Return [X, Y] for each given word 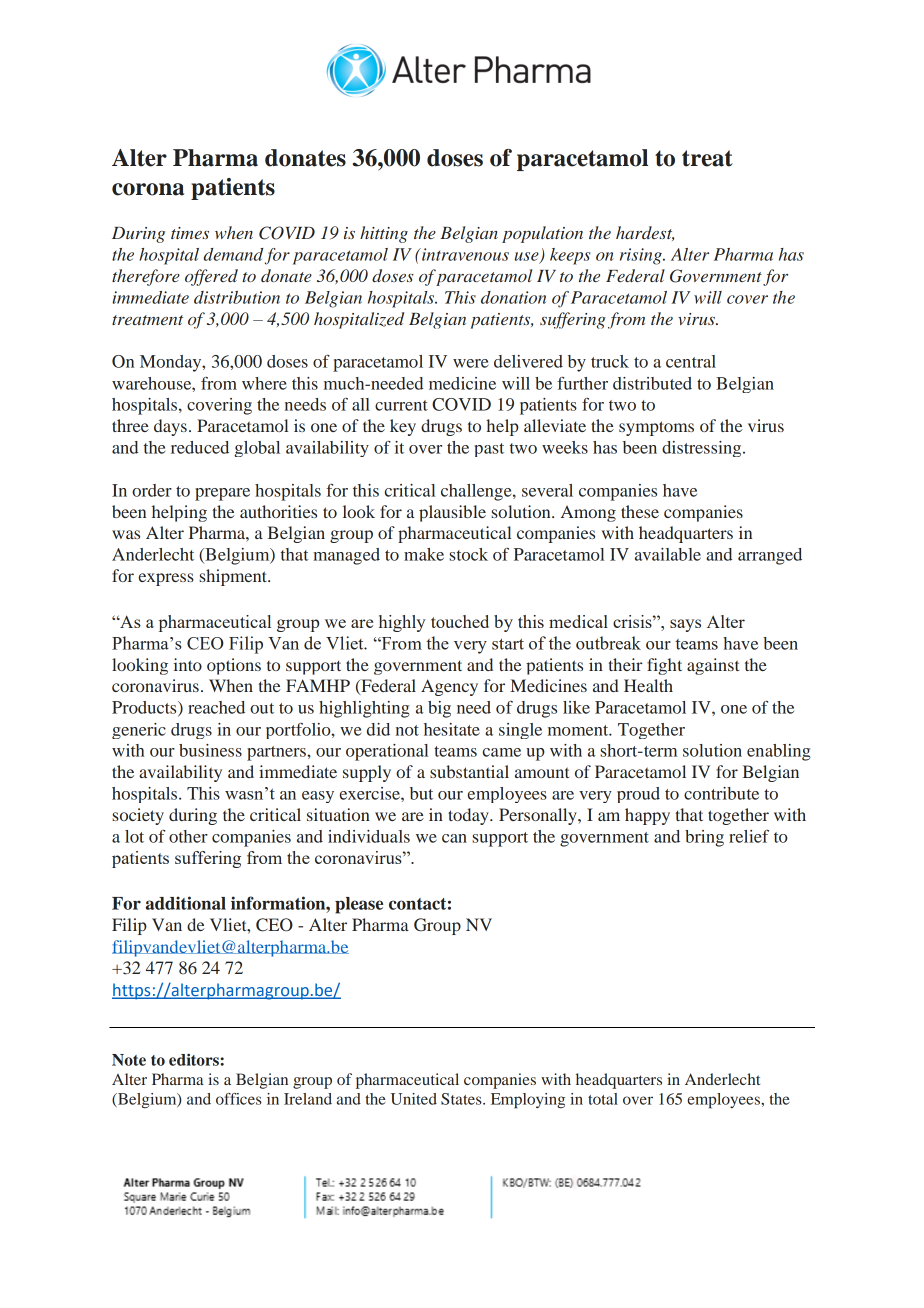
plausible [452, 513]
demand [233, 254]
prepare [222, 494]
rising [642, 256]
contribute [721, 793]
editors [195, 1059]
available [668, 554]
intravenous [464, 254]
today [469, 816]
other [188, 836]
